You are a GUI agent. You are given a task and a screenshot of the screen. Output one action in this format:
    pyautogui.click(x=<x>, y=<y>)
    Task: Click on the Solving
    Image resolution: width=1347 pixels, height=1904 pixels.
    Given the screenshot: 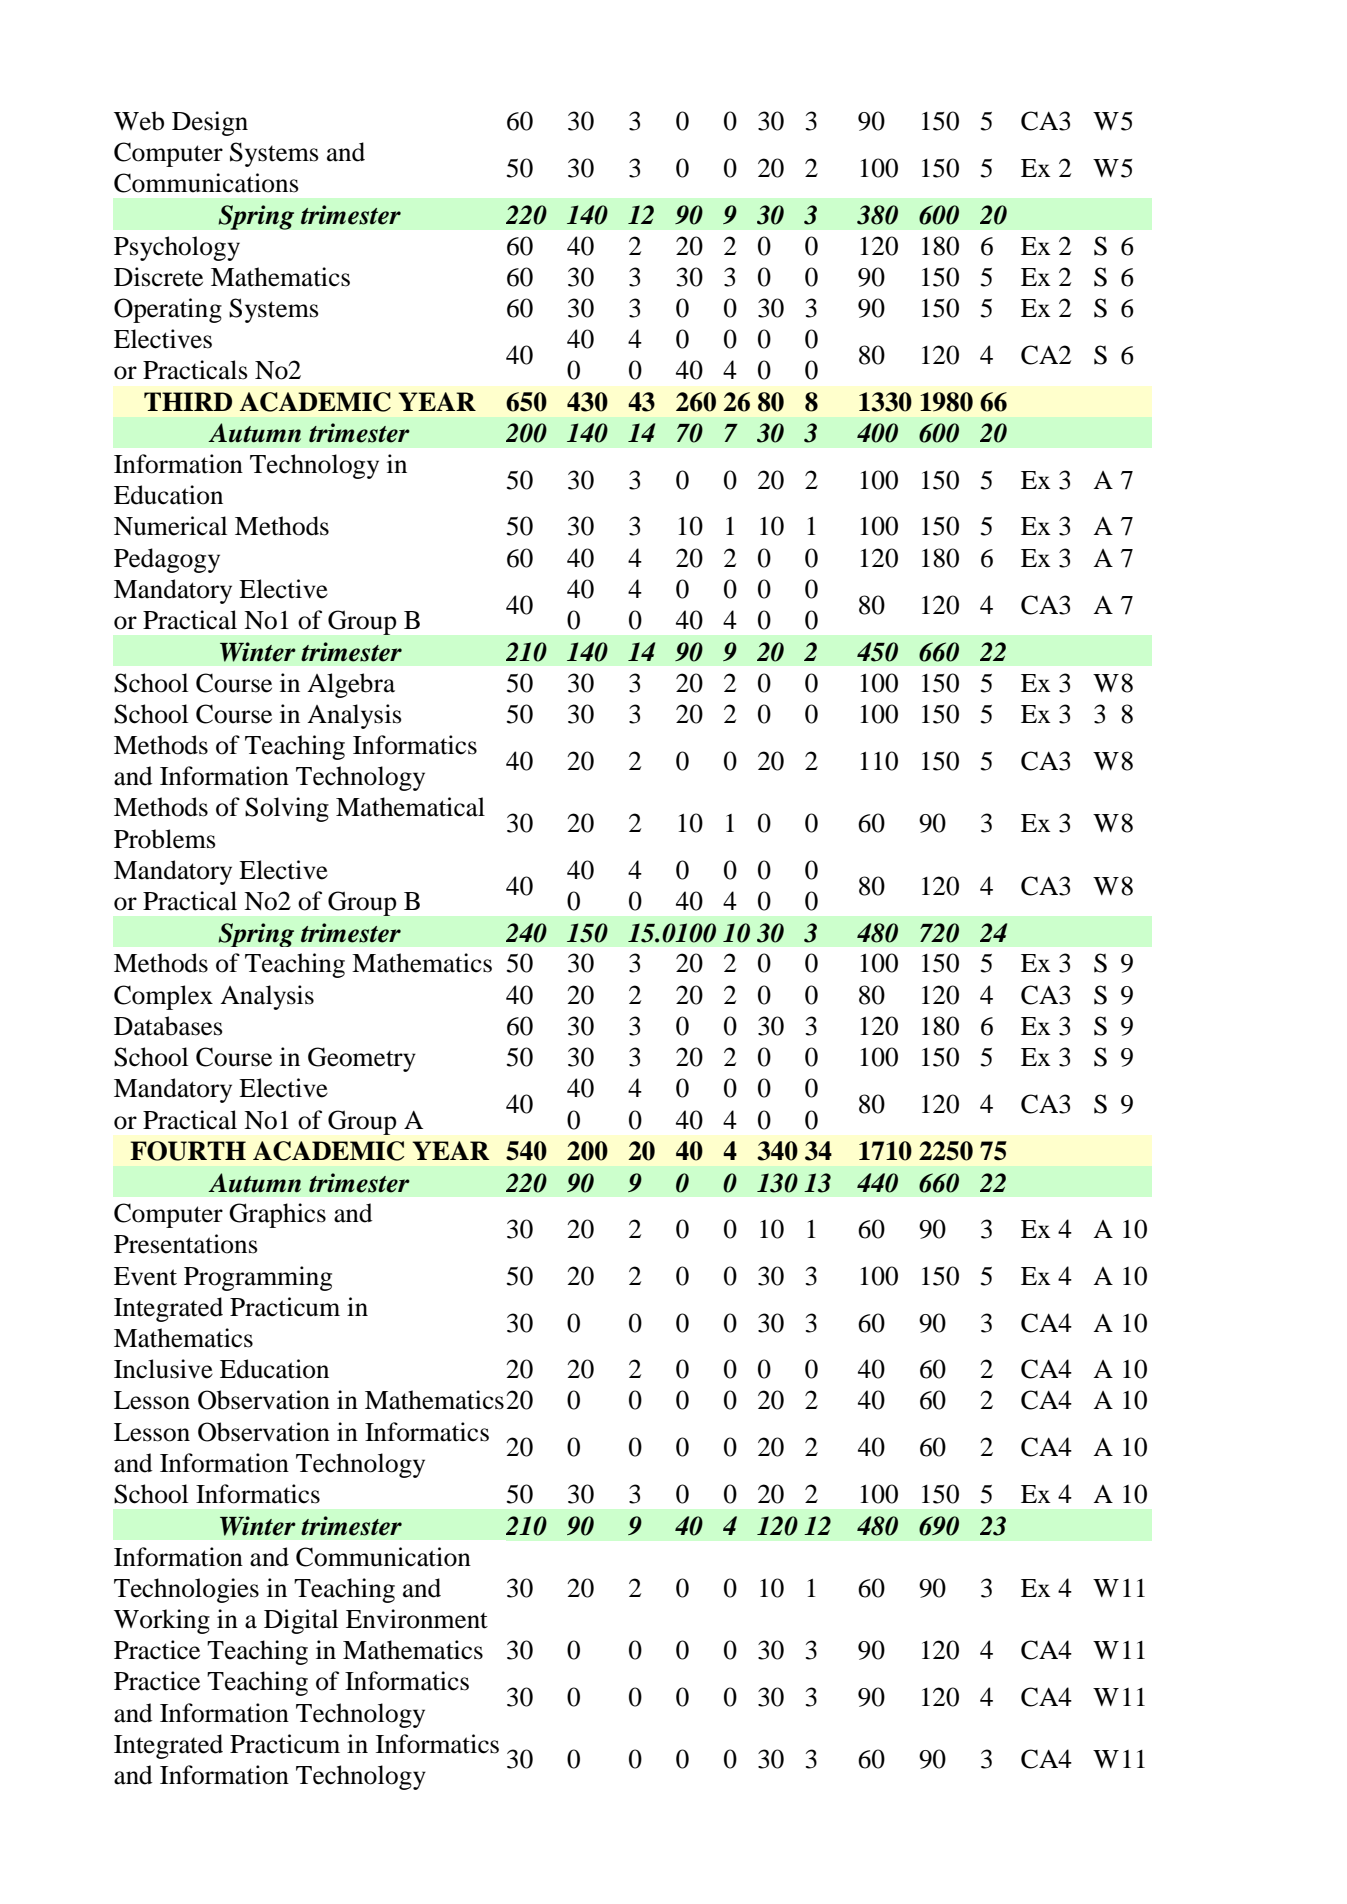 What is the action you would take?
    pyautogui.click(x=287, y=809)
